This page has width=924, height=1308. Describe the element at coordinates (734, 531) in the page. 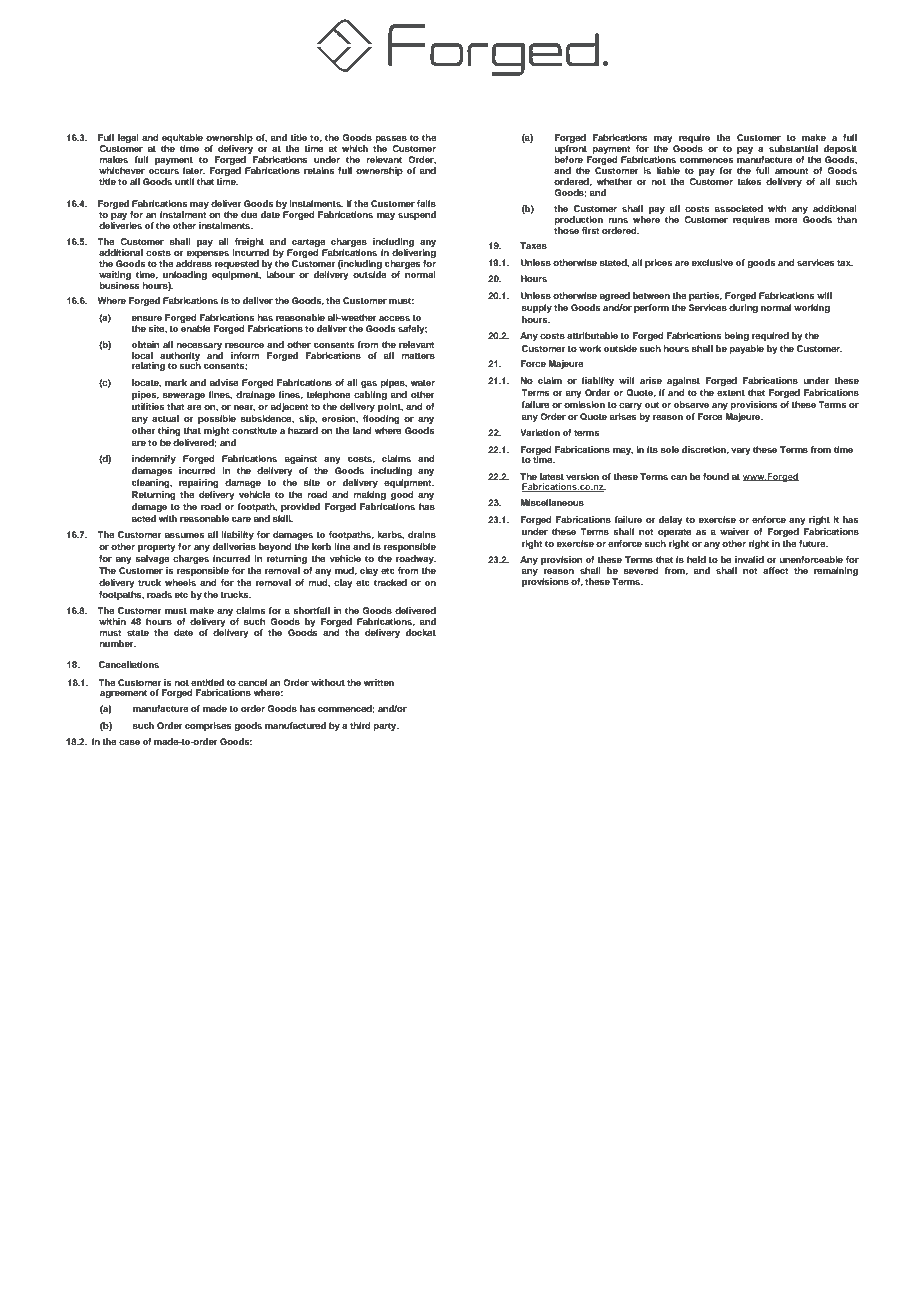

I see `waiver` at that location.
